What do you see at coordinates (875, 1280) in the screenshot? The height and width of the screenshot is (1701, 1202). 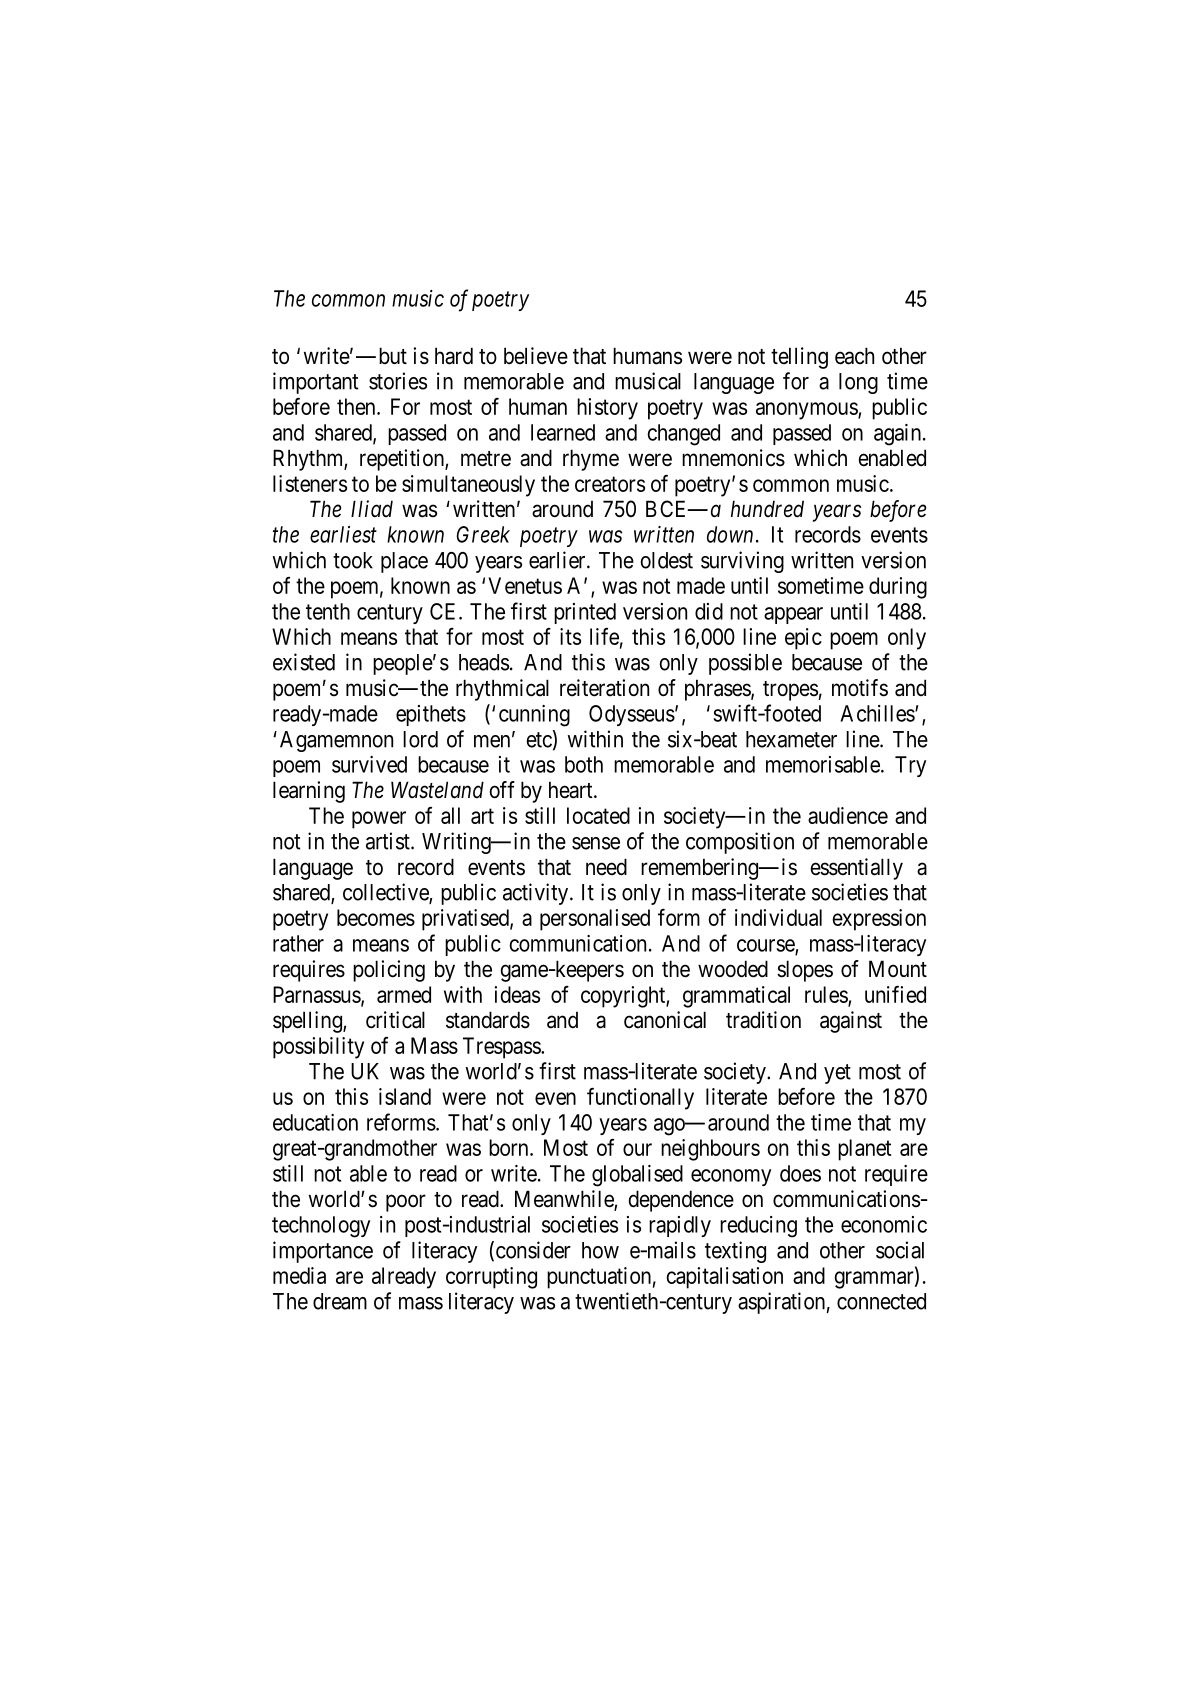 I see `grammar` at bounding box center [875, 1280].
